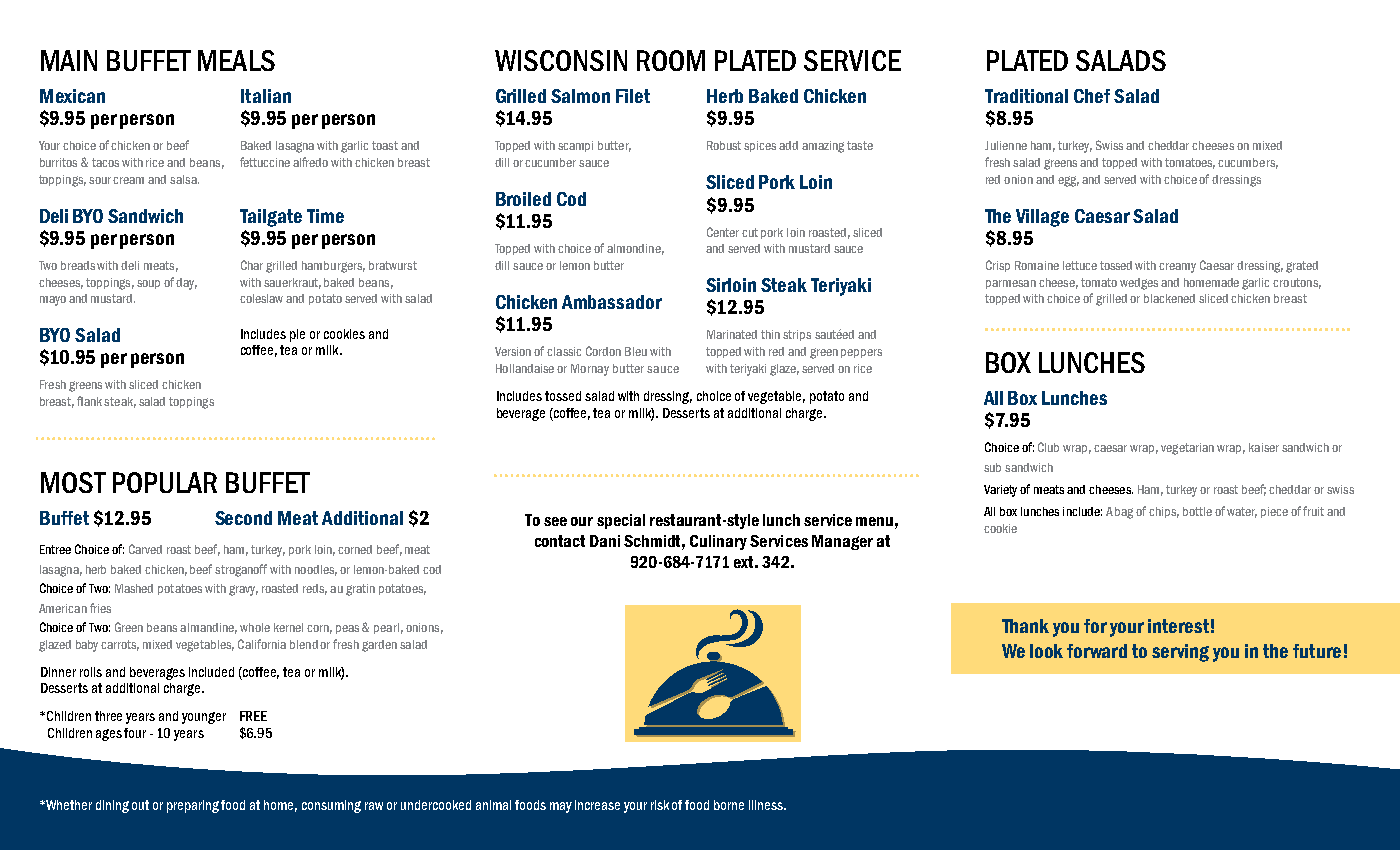  What do you see at coordinates (1180, 653) in the screenshot?
I see `serving` at bounding box center [1180, 653].
